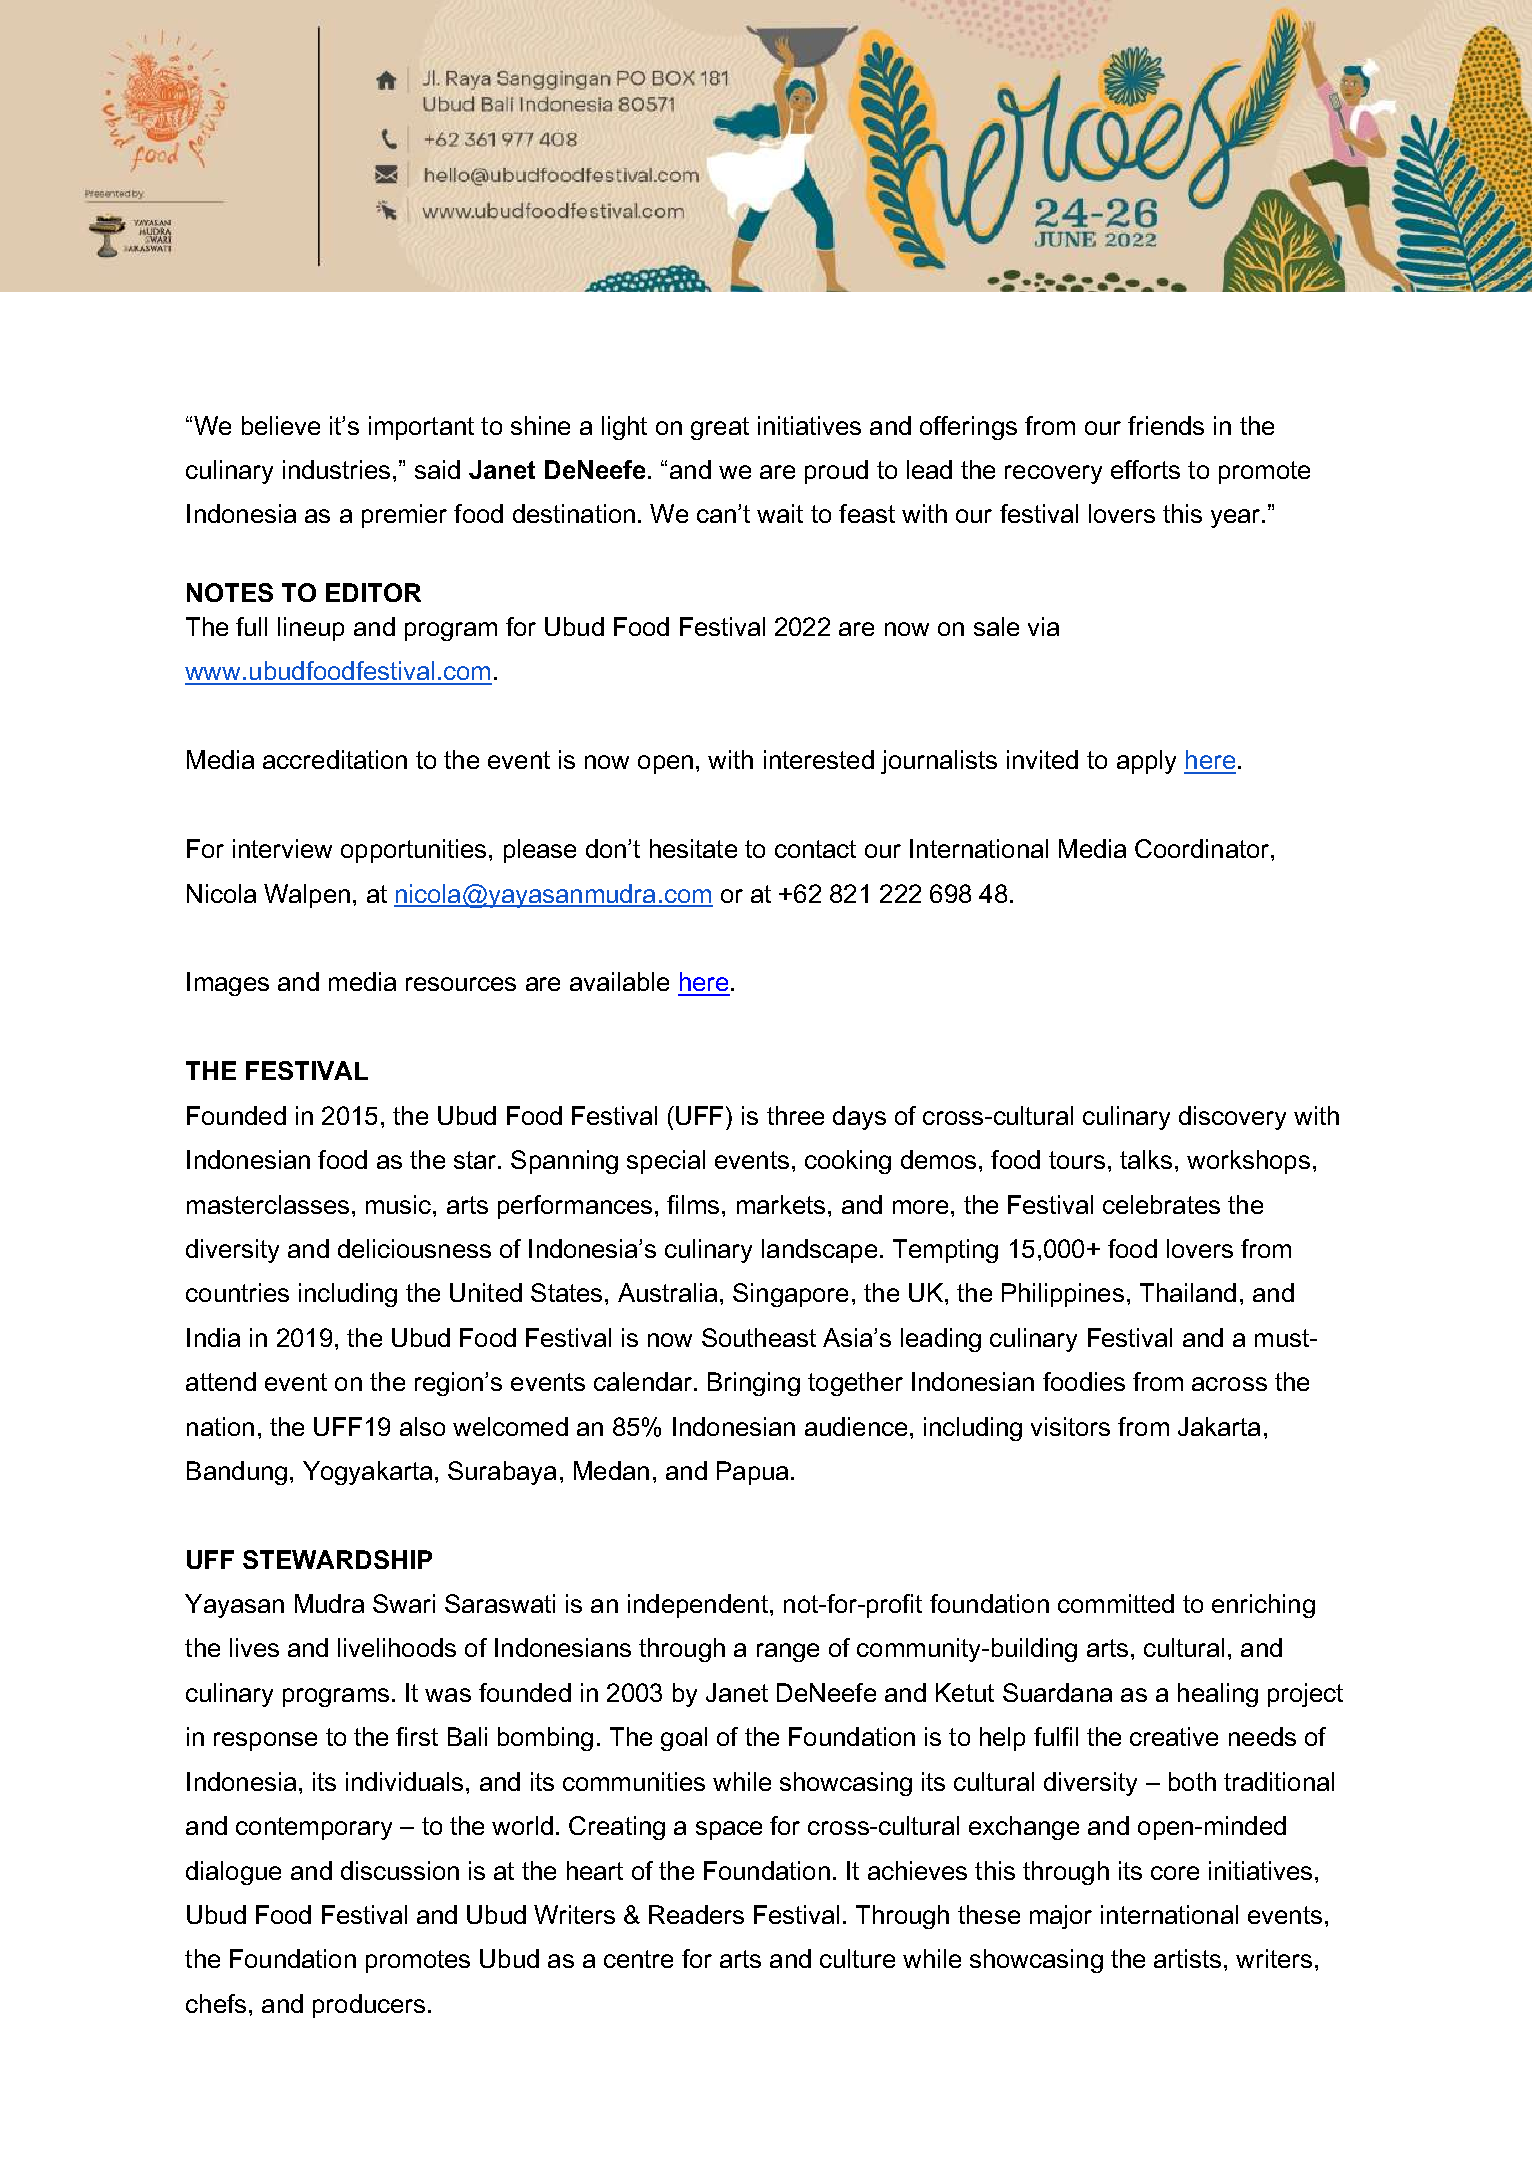  Describe the element at coordinates (696, 1914) in the screenshot. I see `Readers` at that location.
